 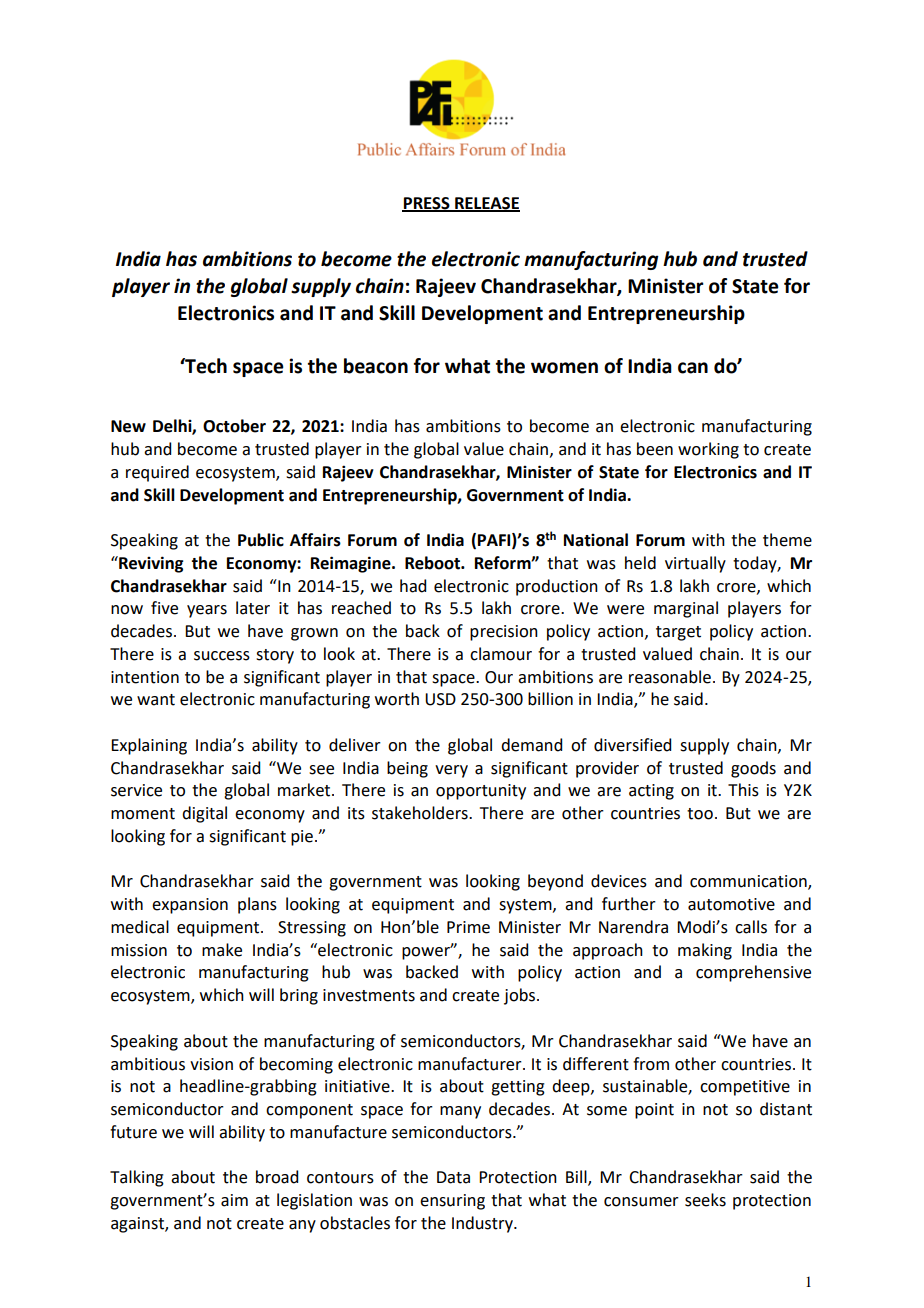 I want to click on aim, so click(x=234, y=1200).
